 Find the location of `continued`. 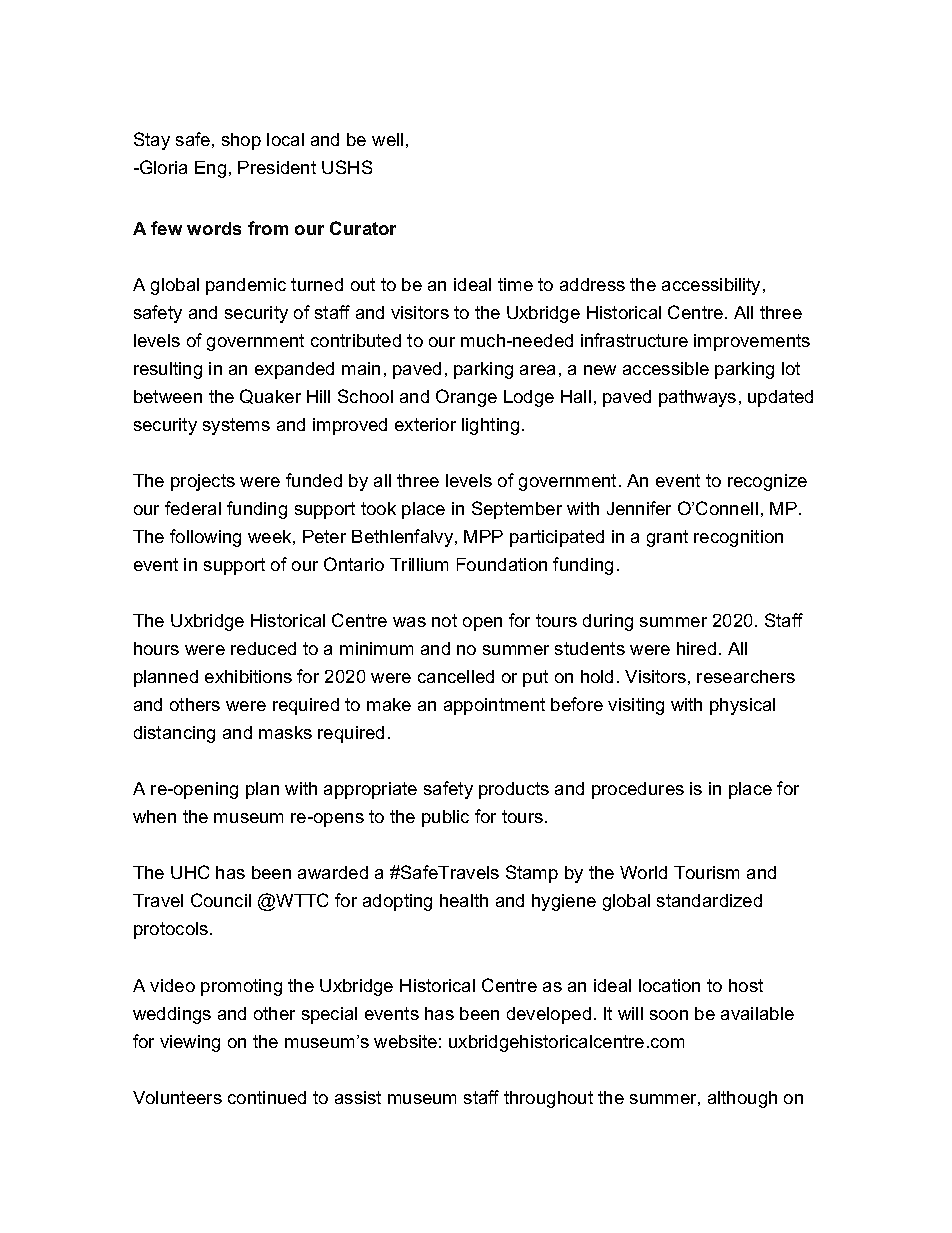

continued is located at coordinates (267, 1097).
